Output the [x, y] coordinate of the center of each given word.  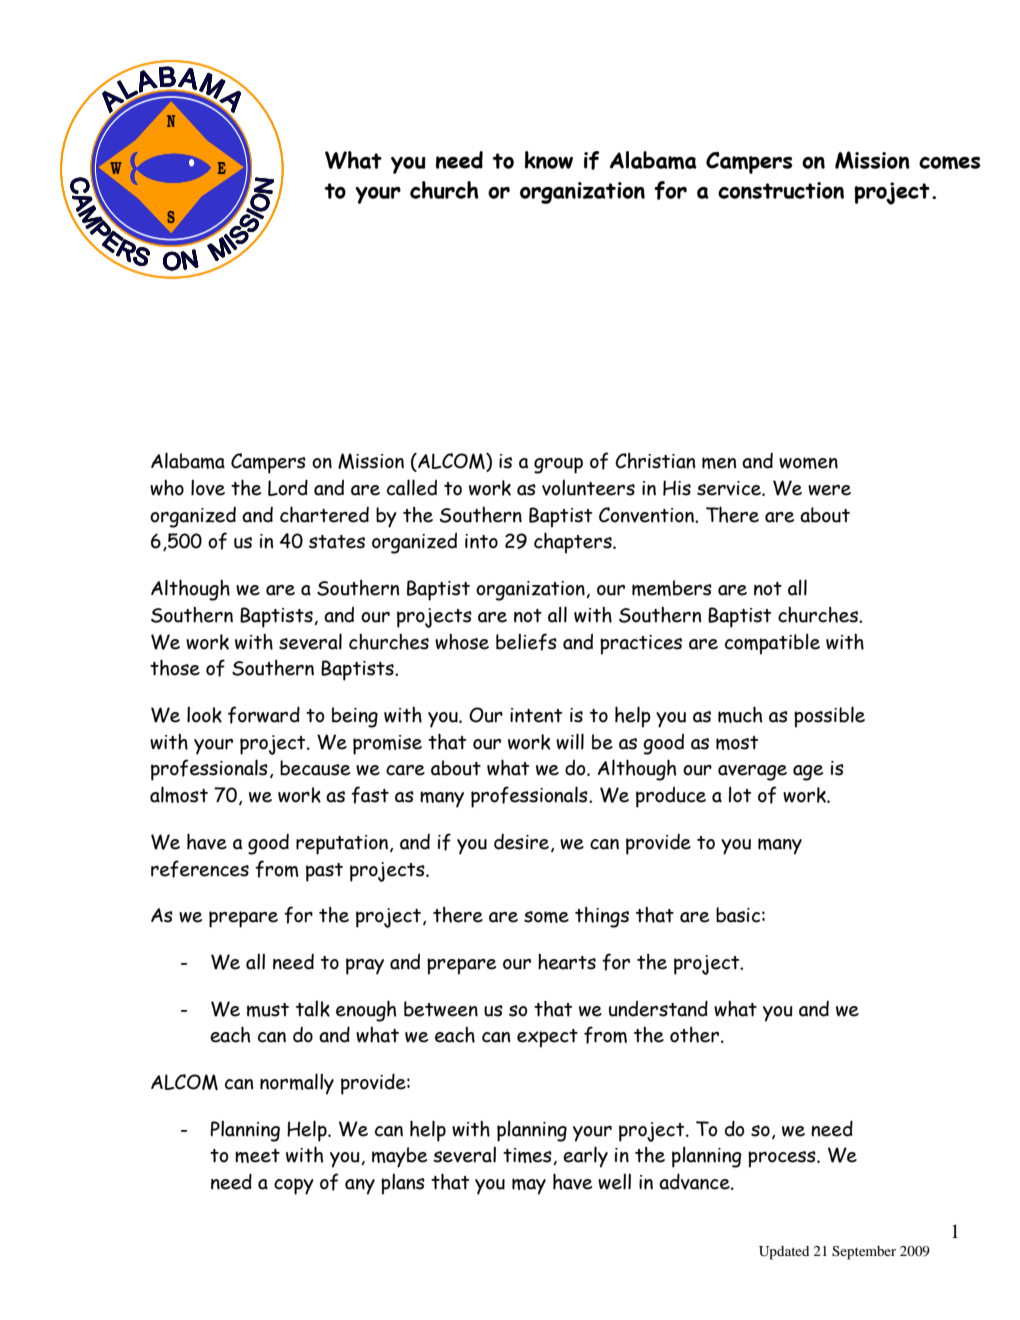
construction [781, 190]
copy [294, 1186]
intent [536, 715]
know [549, 160]
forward [264, 715]
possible [829, 717]
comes [949, 163]
